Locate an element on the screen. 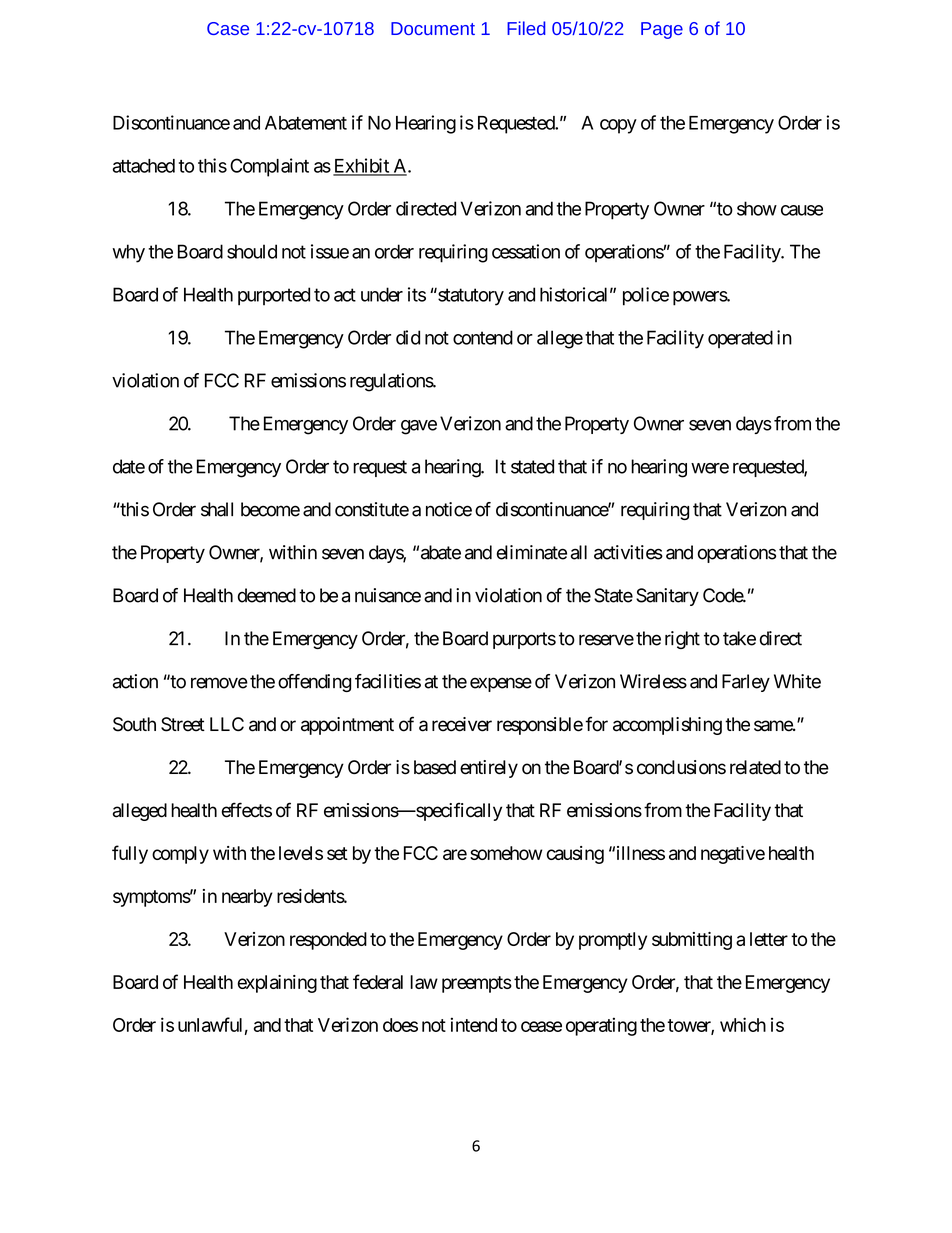 The image size is (952, 1233). Case is located at coordinates (228, 28).
